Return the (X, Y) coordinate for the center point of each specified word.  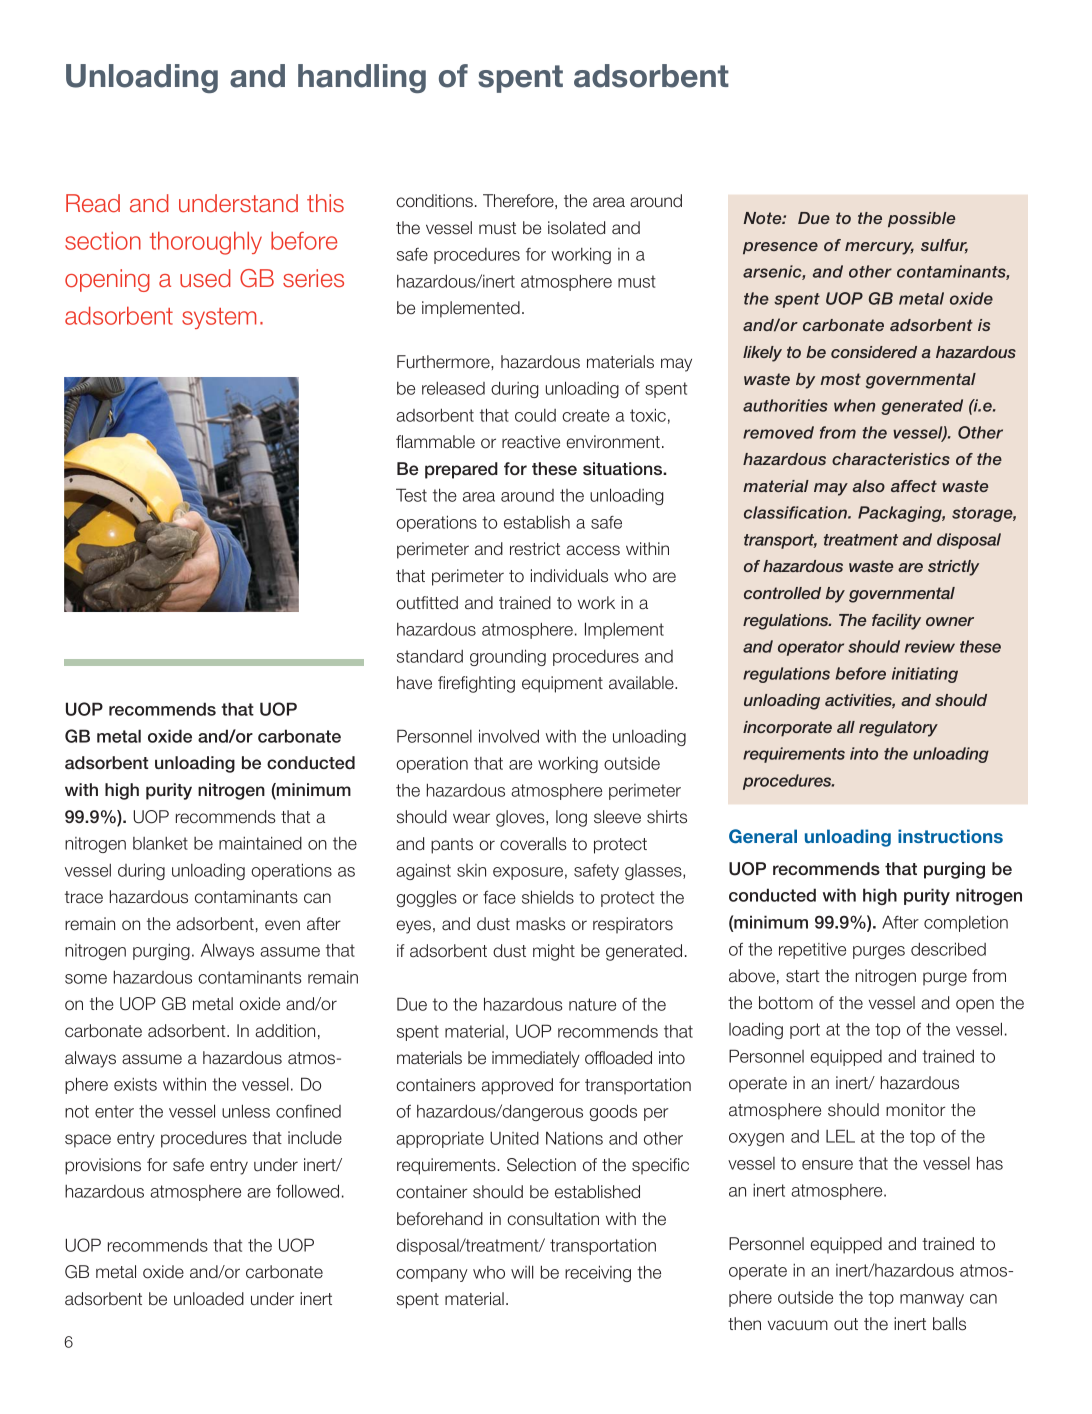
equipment (562, 684)
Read (93, 203)
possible (921, 219)
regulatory (898, 729)
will (522, 1272)
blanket (160, 843)
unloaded (209, 1299)
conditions (434, 201)
